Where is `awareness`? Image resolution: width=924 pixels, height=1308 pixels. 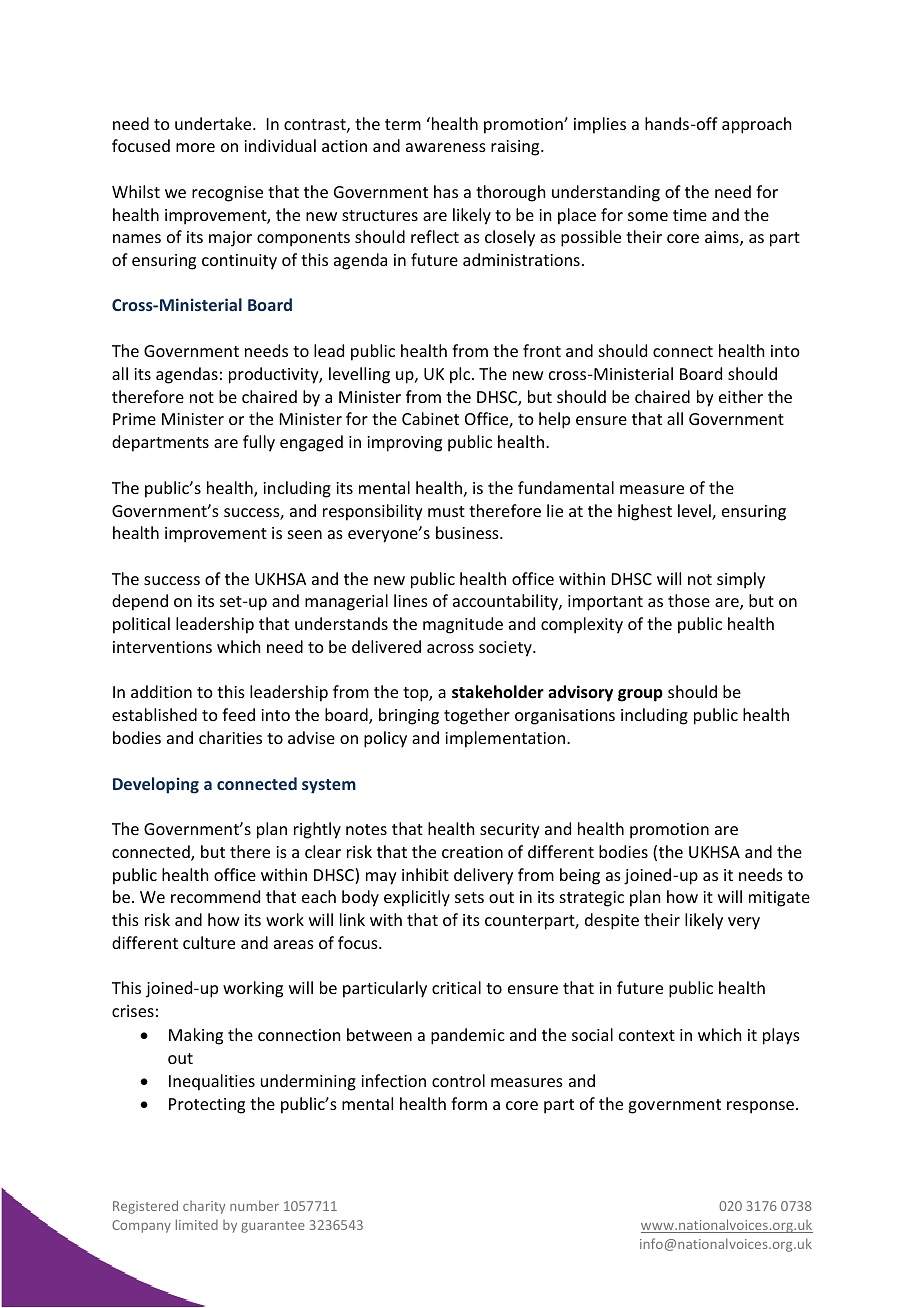
awareness is located at coordinates (446, 147).
